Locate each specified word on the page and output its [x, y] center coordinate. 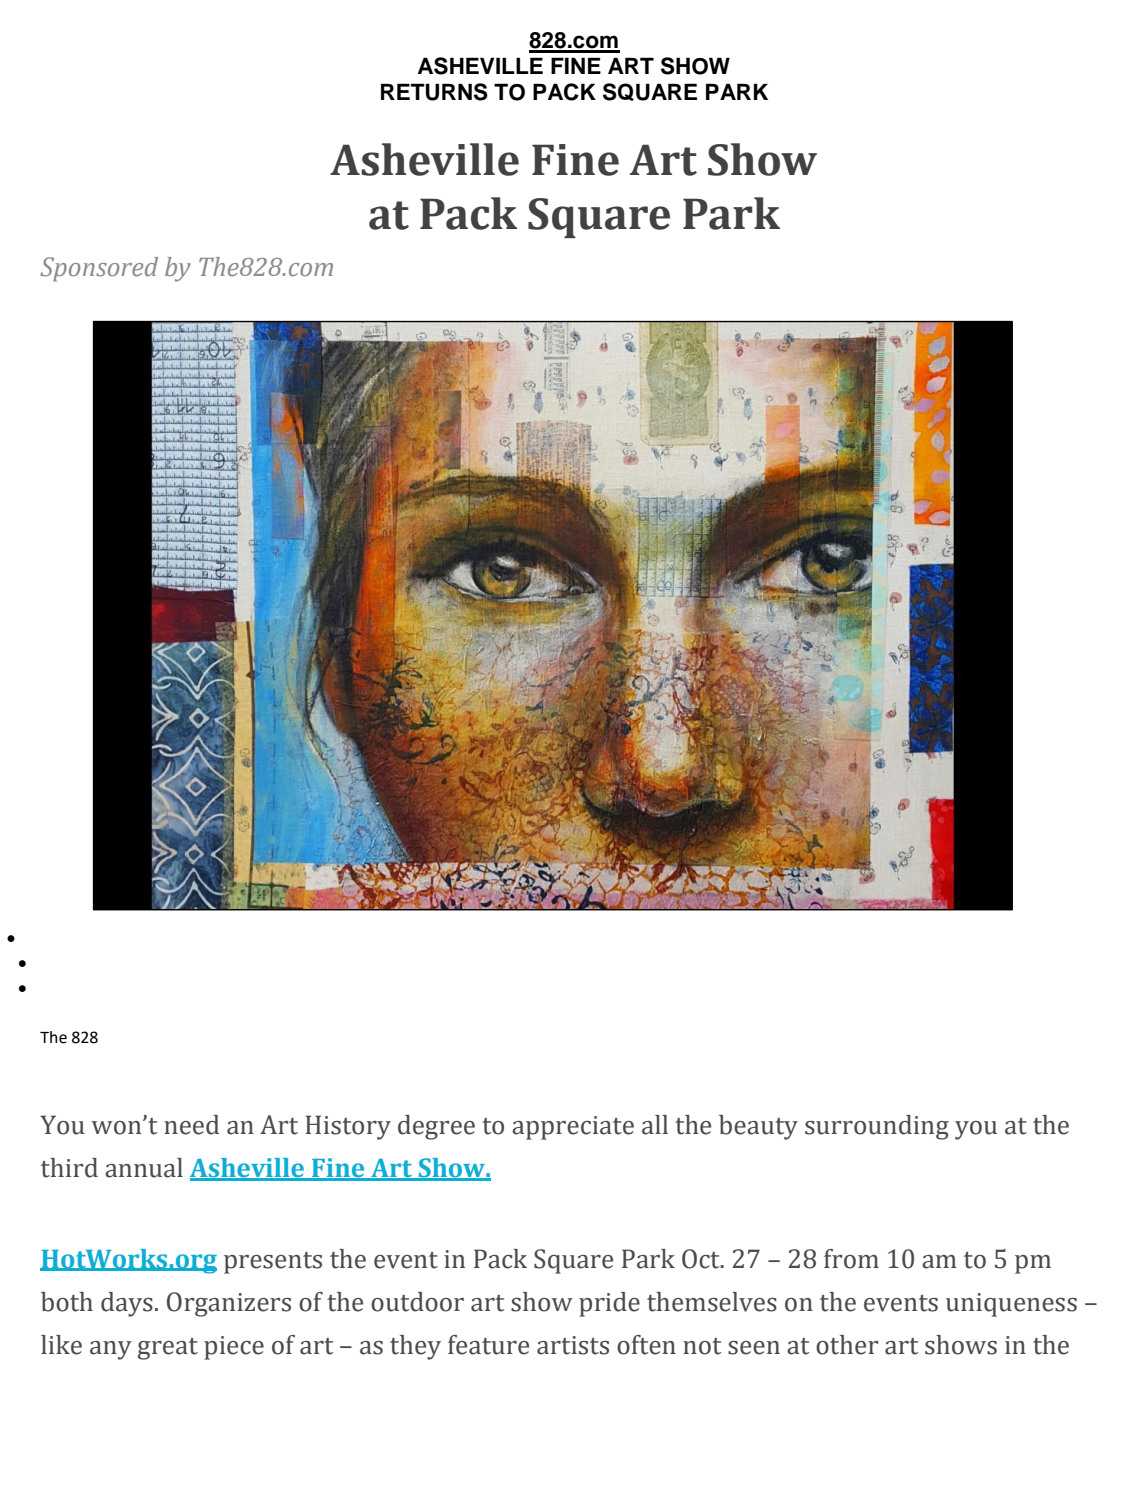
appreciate [573, 1128]
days [127, 1304]
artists [573, 1345]
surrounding [877, 1127]
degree [436, 1127]
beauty [758, 1127]
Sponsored [99, 269]
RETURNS [434, 92]
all [655, 1125]
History [348, 1127]
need [191, 1125]
